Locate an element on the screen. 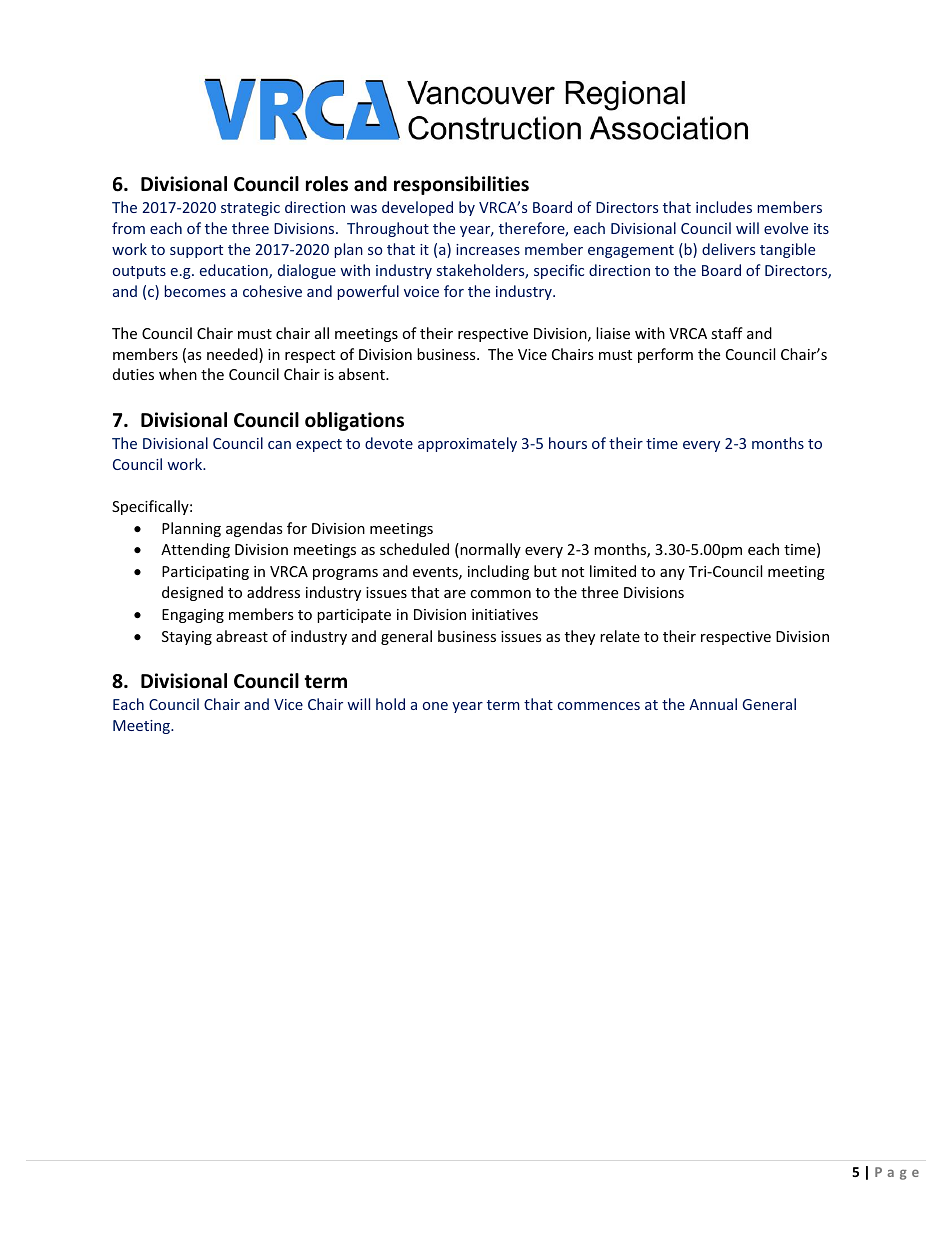 This screenshot has width=952, height=1233. are is located at coordinates (455, 594).
